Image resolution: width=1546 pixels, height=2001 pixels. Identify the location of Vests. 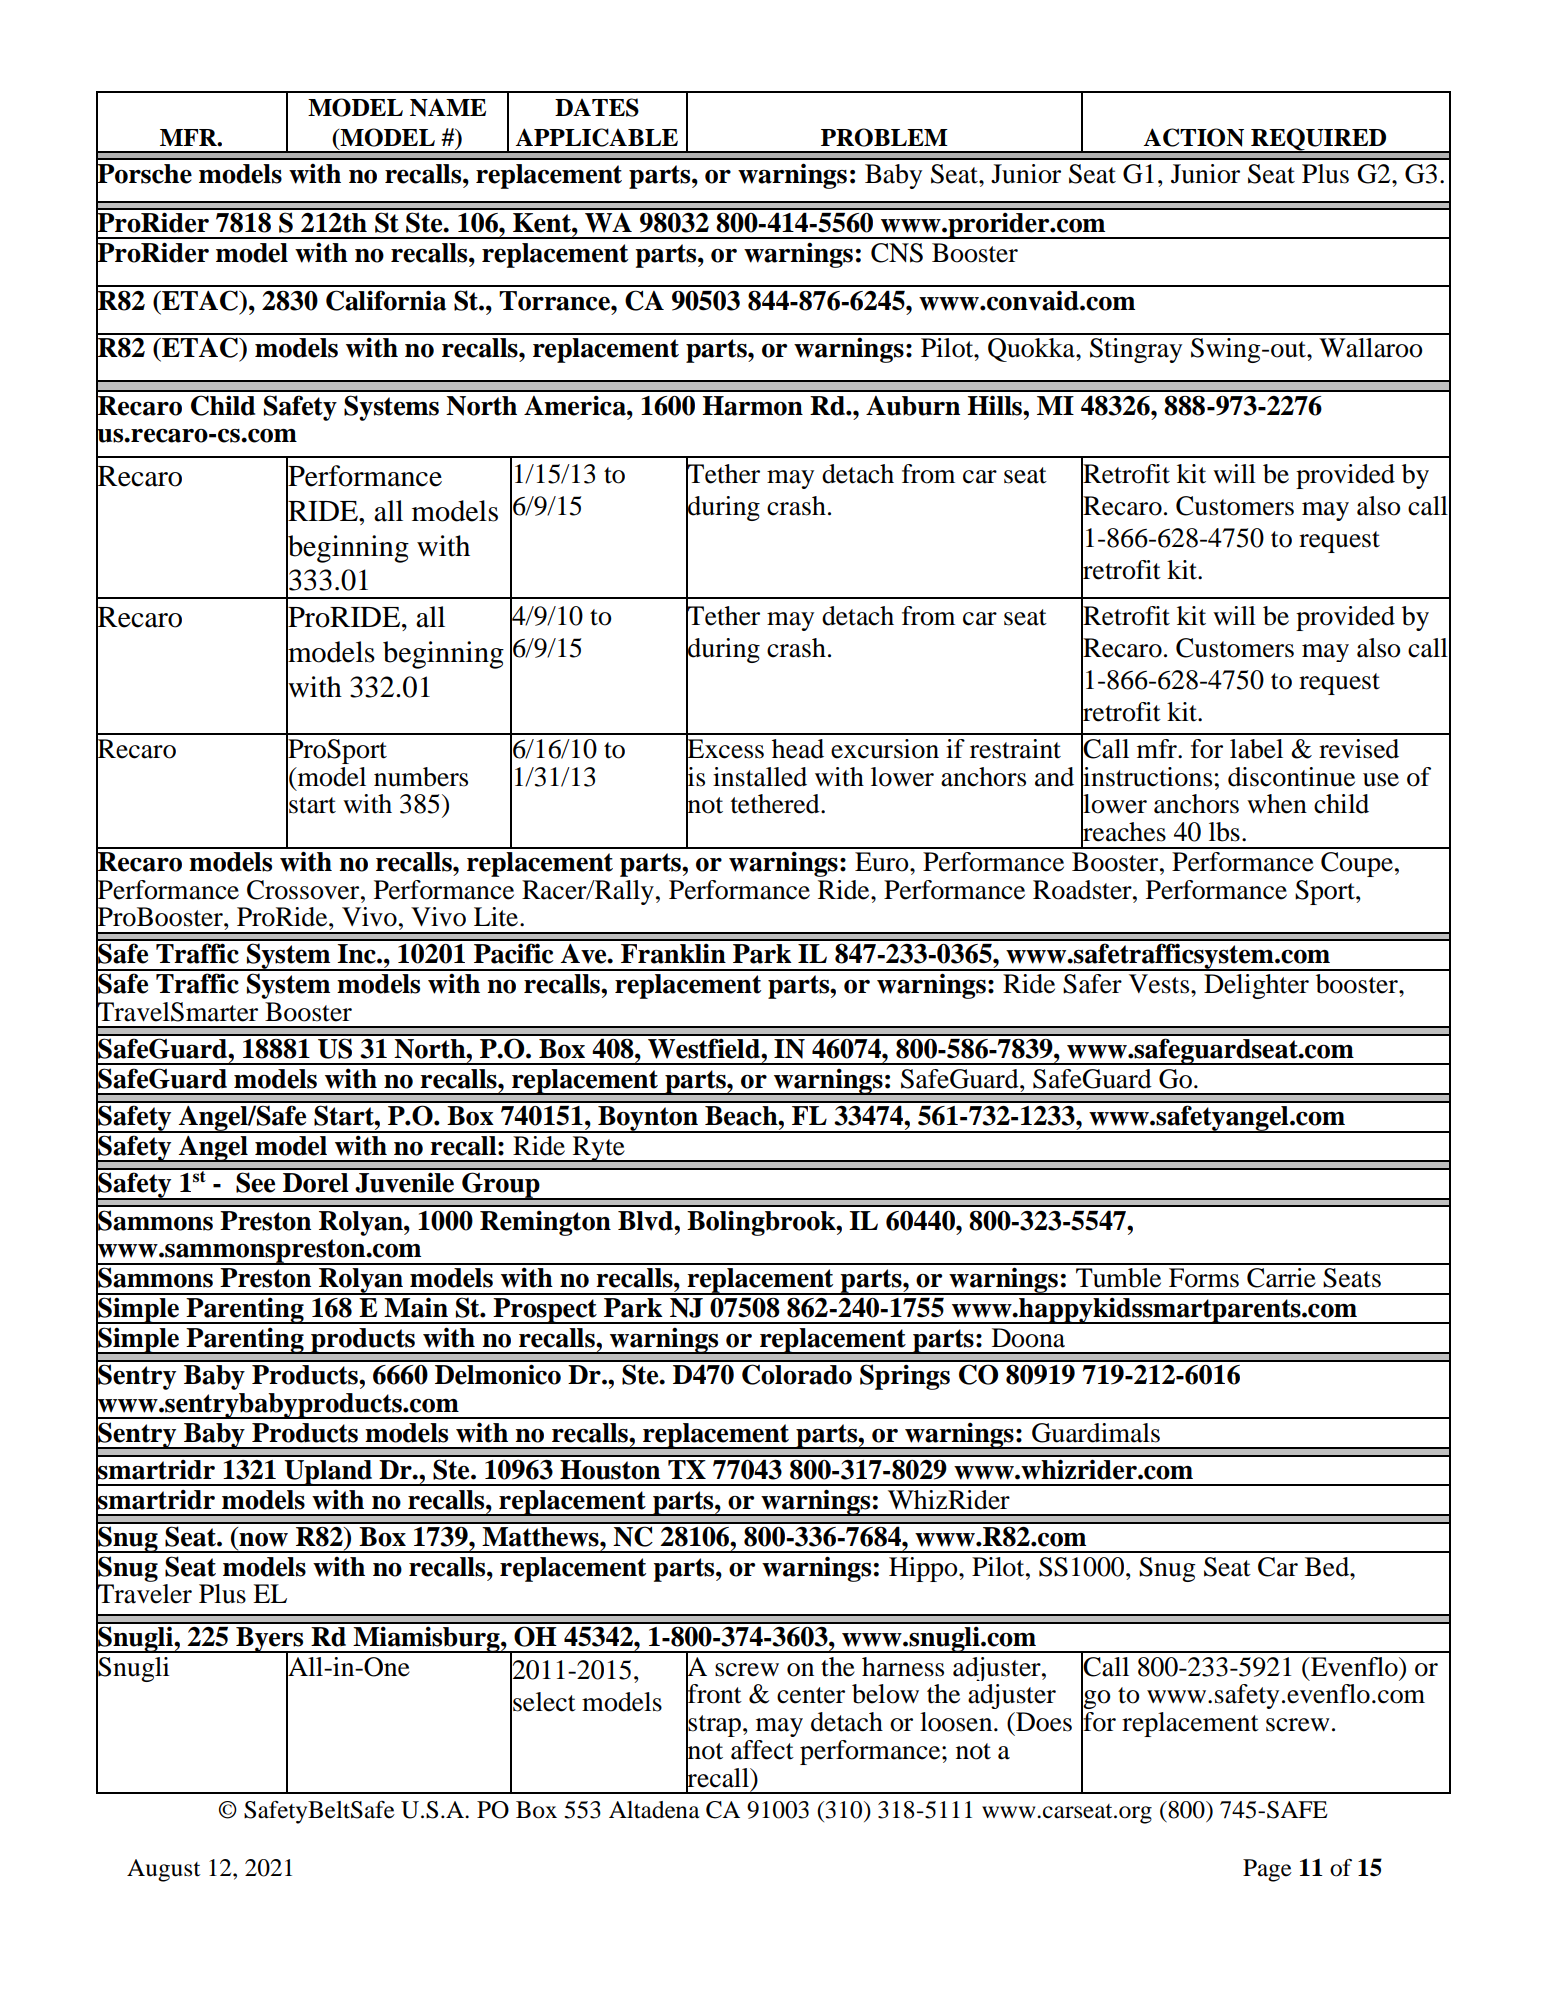
(1160, 984).
